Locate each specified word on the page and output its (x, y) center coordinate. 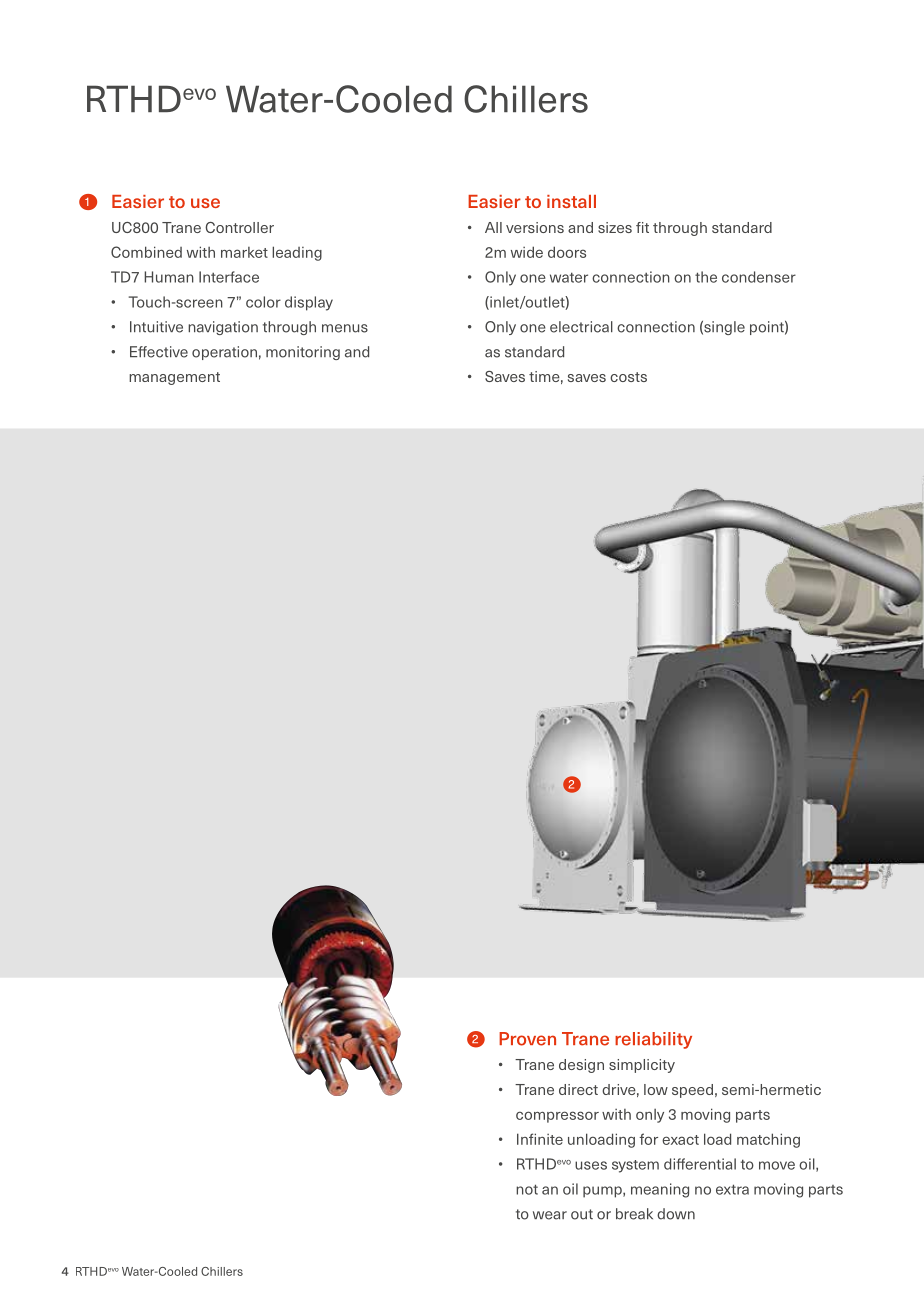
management (174, 378)
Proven (527, 1039)
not (527, 1189)
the (706, 277)
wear (550, 1215)
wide (527, 252)
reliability (653, 1040)
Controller (239, 227)
